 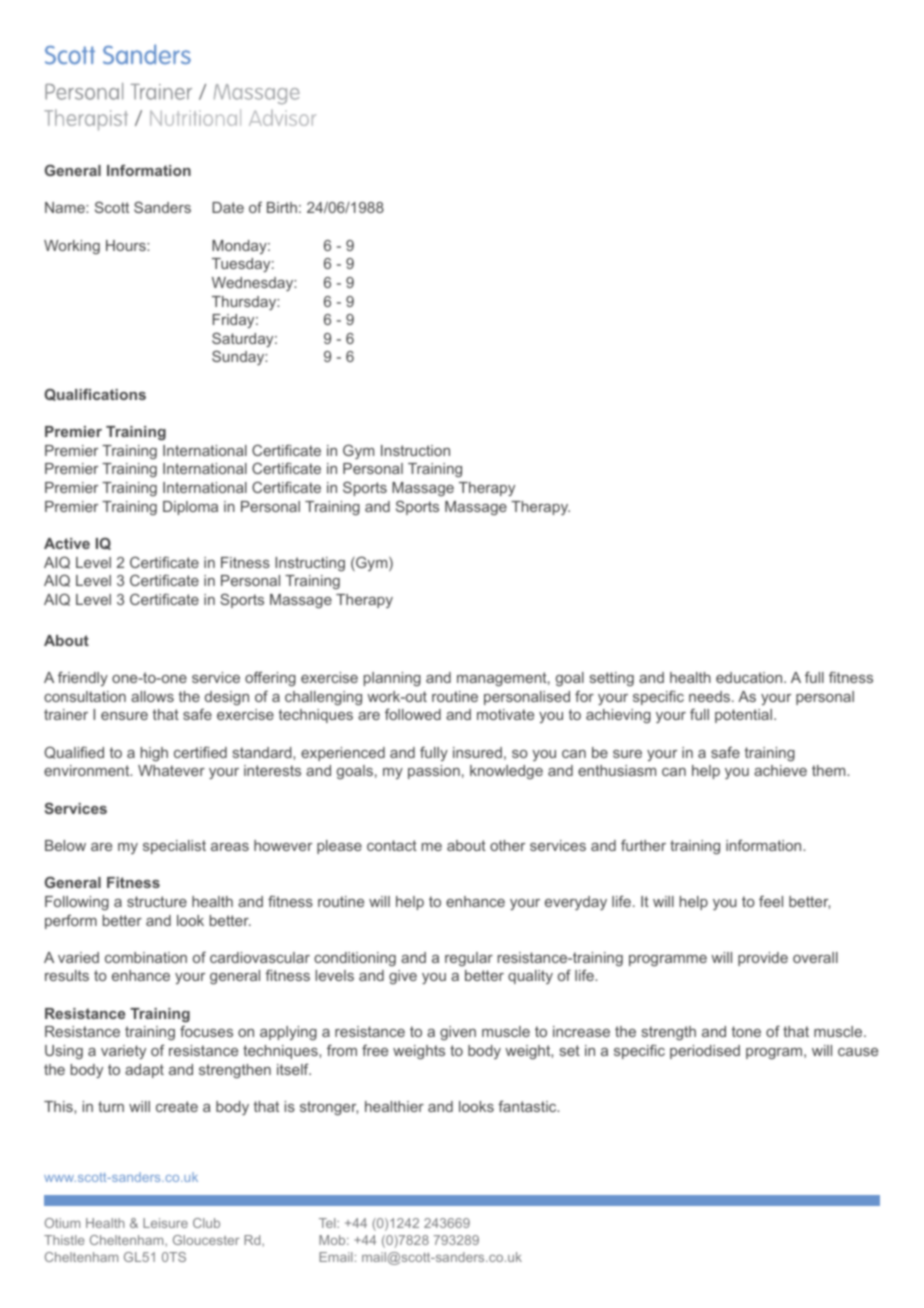 What do you see at coordinates (328, 1223) in the screenshot?
I see `Tel` at bounding box center [328, 1223].
